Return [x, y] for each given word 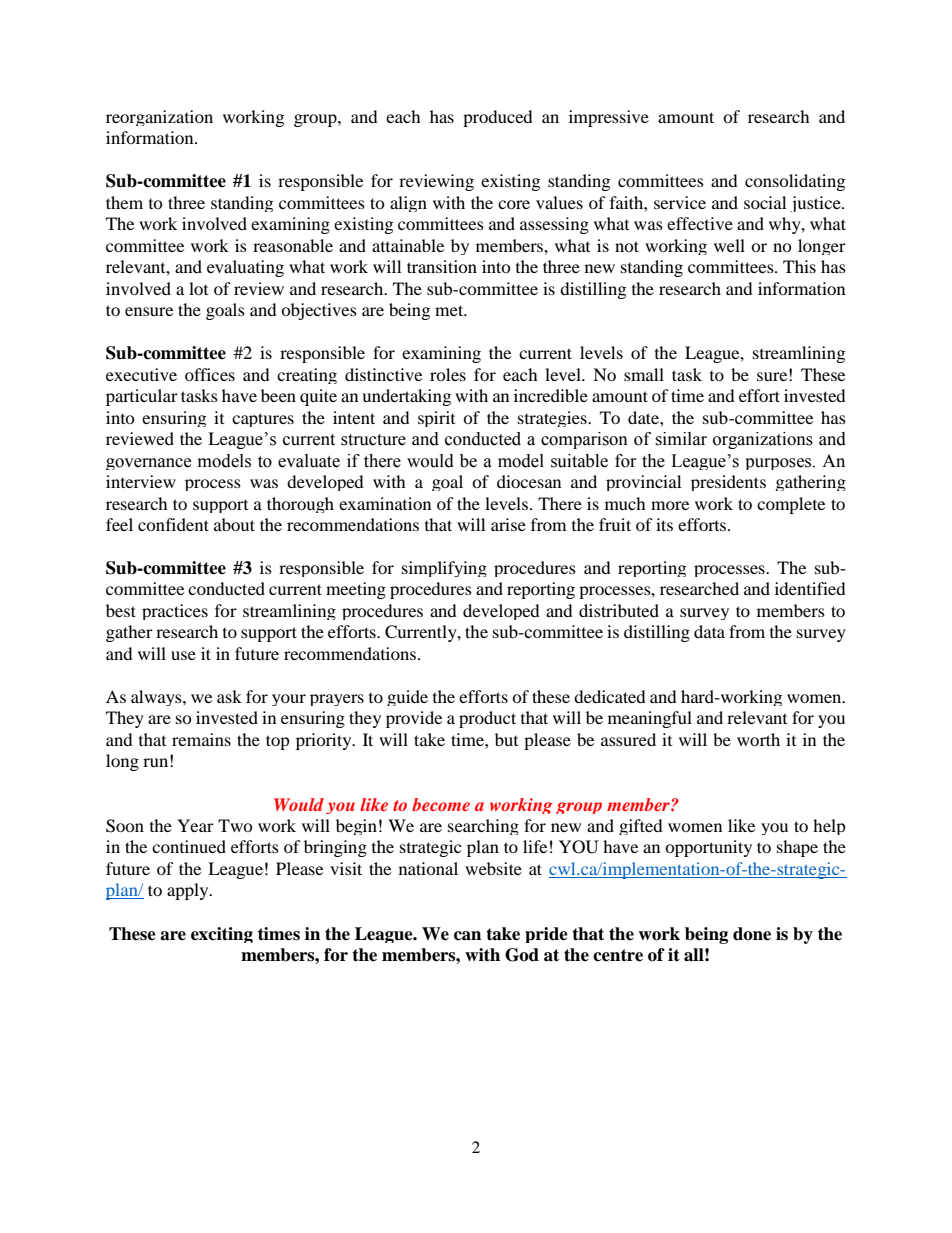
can [467, 936]
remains [201, 739]
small [644, 374]
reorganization [159, 118]
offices [210, 374]
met [450, 310]
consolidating [795, 182]
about [234, 524]
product [487, 719]
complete [791, 505]
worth [758, 739]
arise [508, 524]
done [752, 934]
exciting [222, 935]
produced [498, 118]
